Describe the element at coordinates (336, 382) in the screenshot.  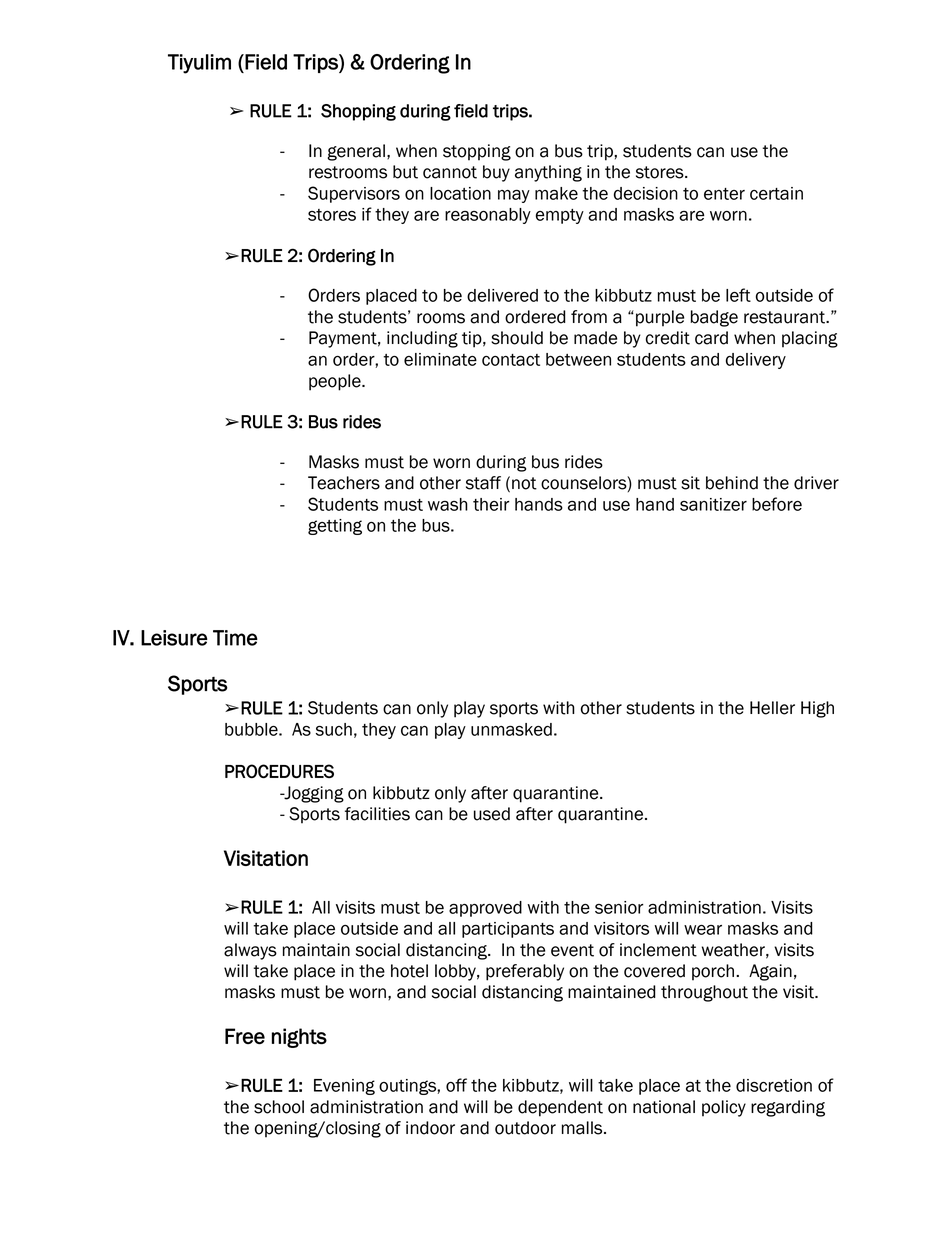
I see `people` at that location.
